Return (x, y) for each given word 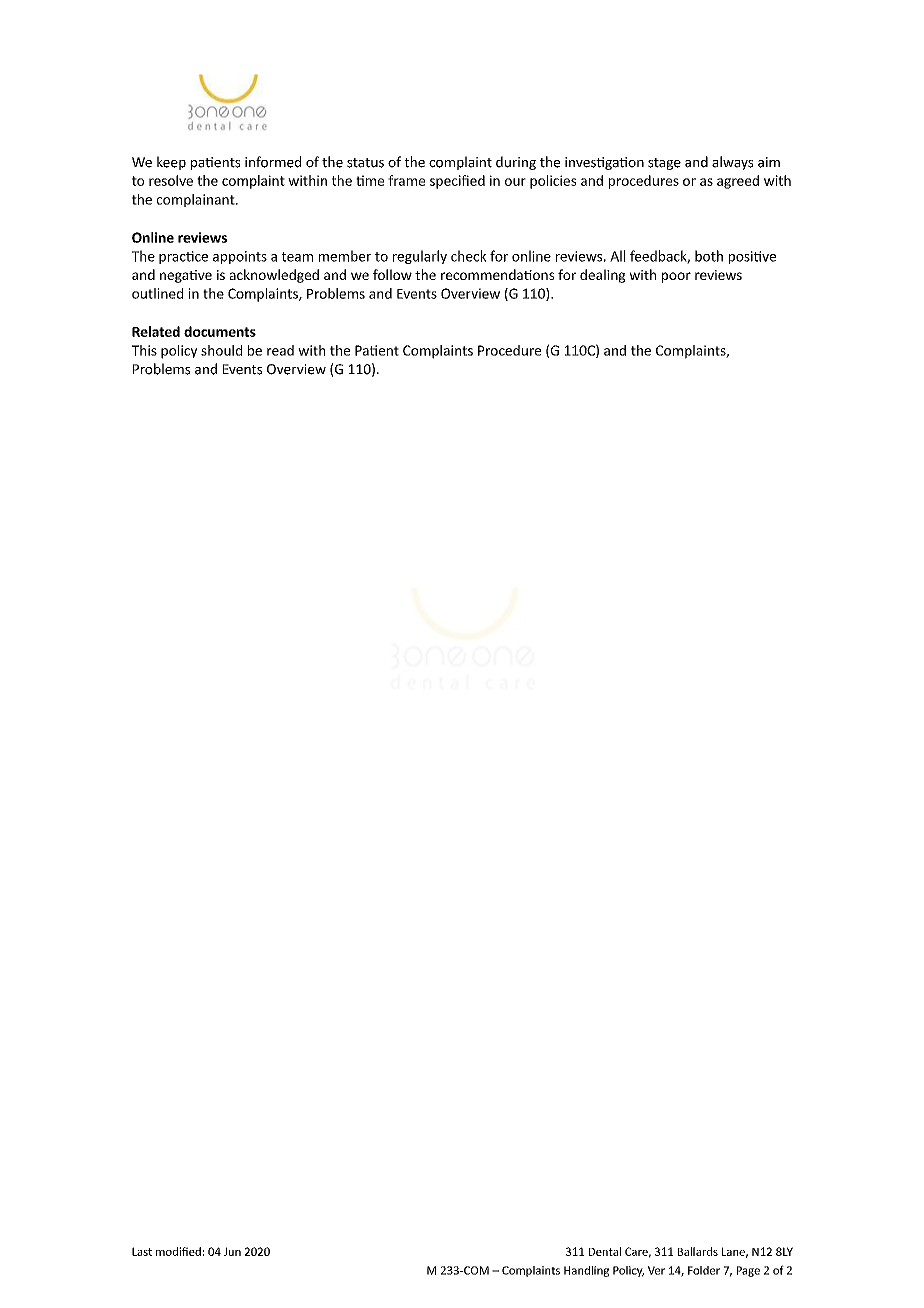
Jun (232, 1251)
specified (457, 182)
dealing (602, 276)
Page (748, 1271)
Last (142, 1251)
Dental (605, 1251)
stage (664, 164)
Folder (704, 1270)
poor (676, 277)
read (280, 350)
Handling (586, 1271)
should (221, 350)
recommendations (497, 274)
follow (392, 274)
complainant (197, 200)
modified (178, 1251)
